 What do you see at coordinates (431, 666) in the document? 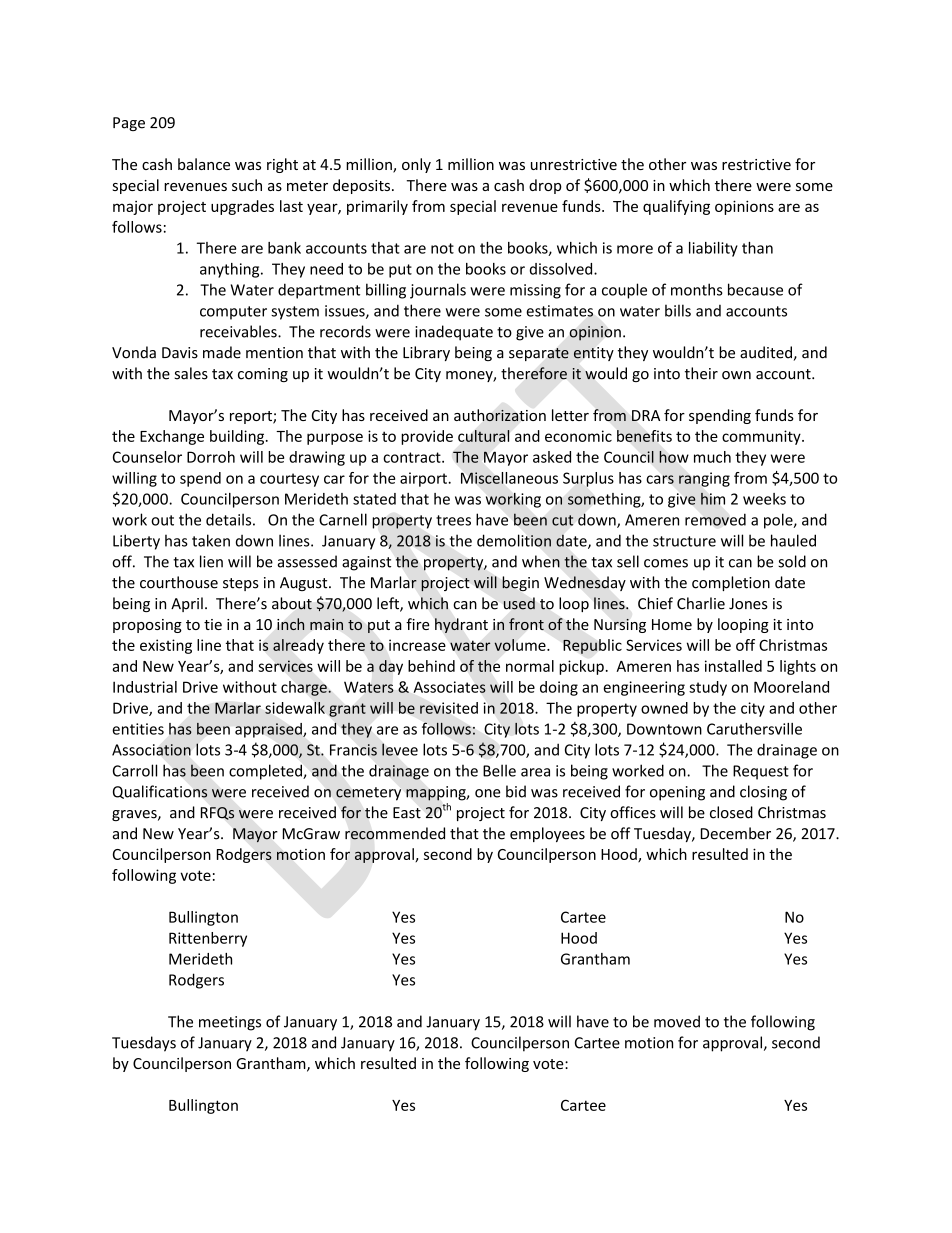
I see `behind` at bounding box center [431, 666].
